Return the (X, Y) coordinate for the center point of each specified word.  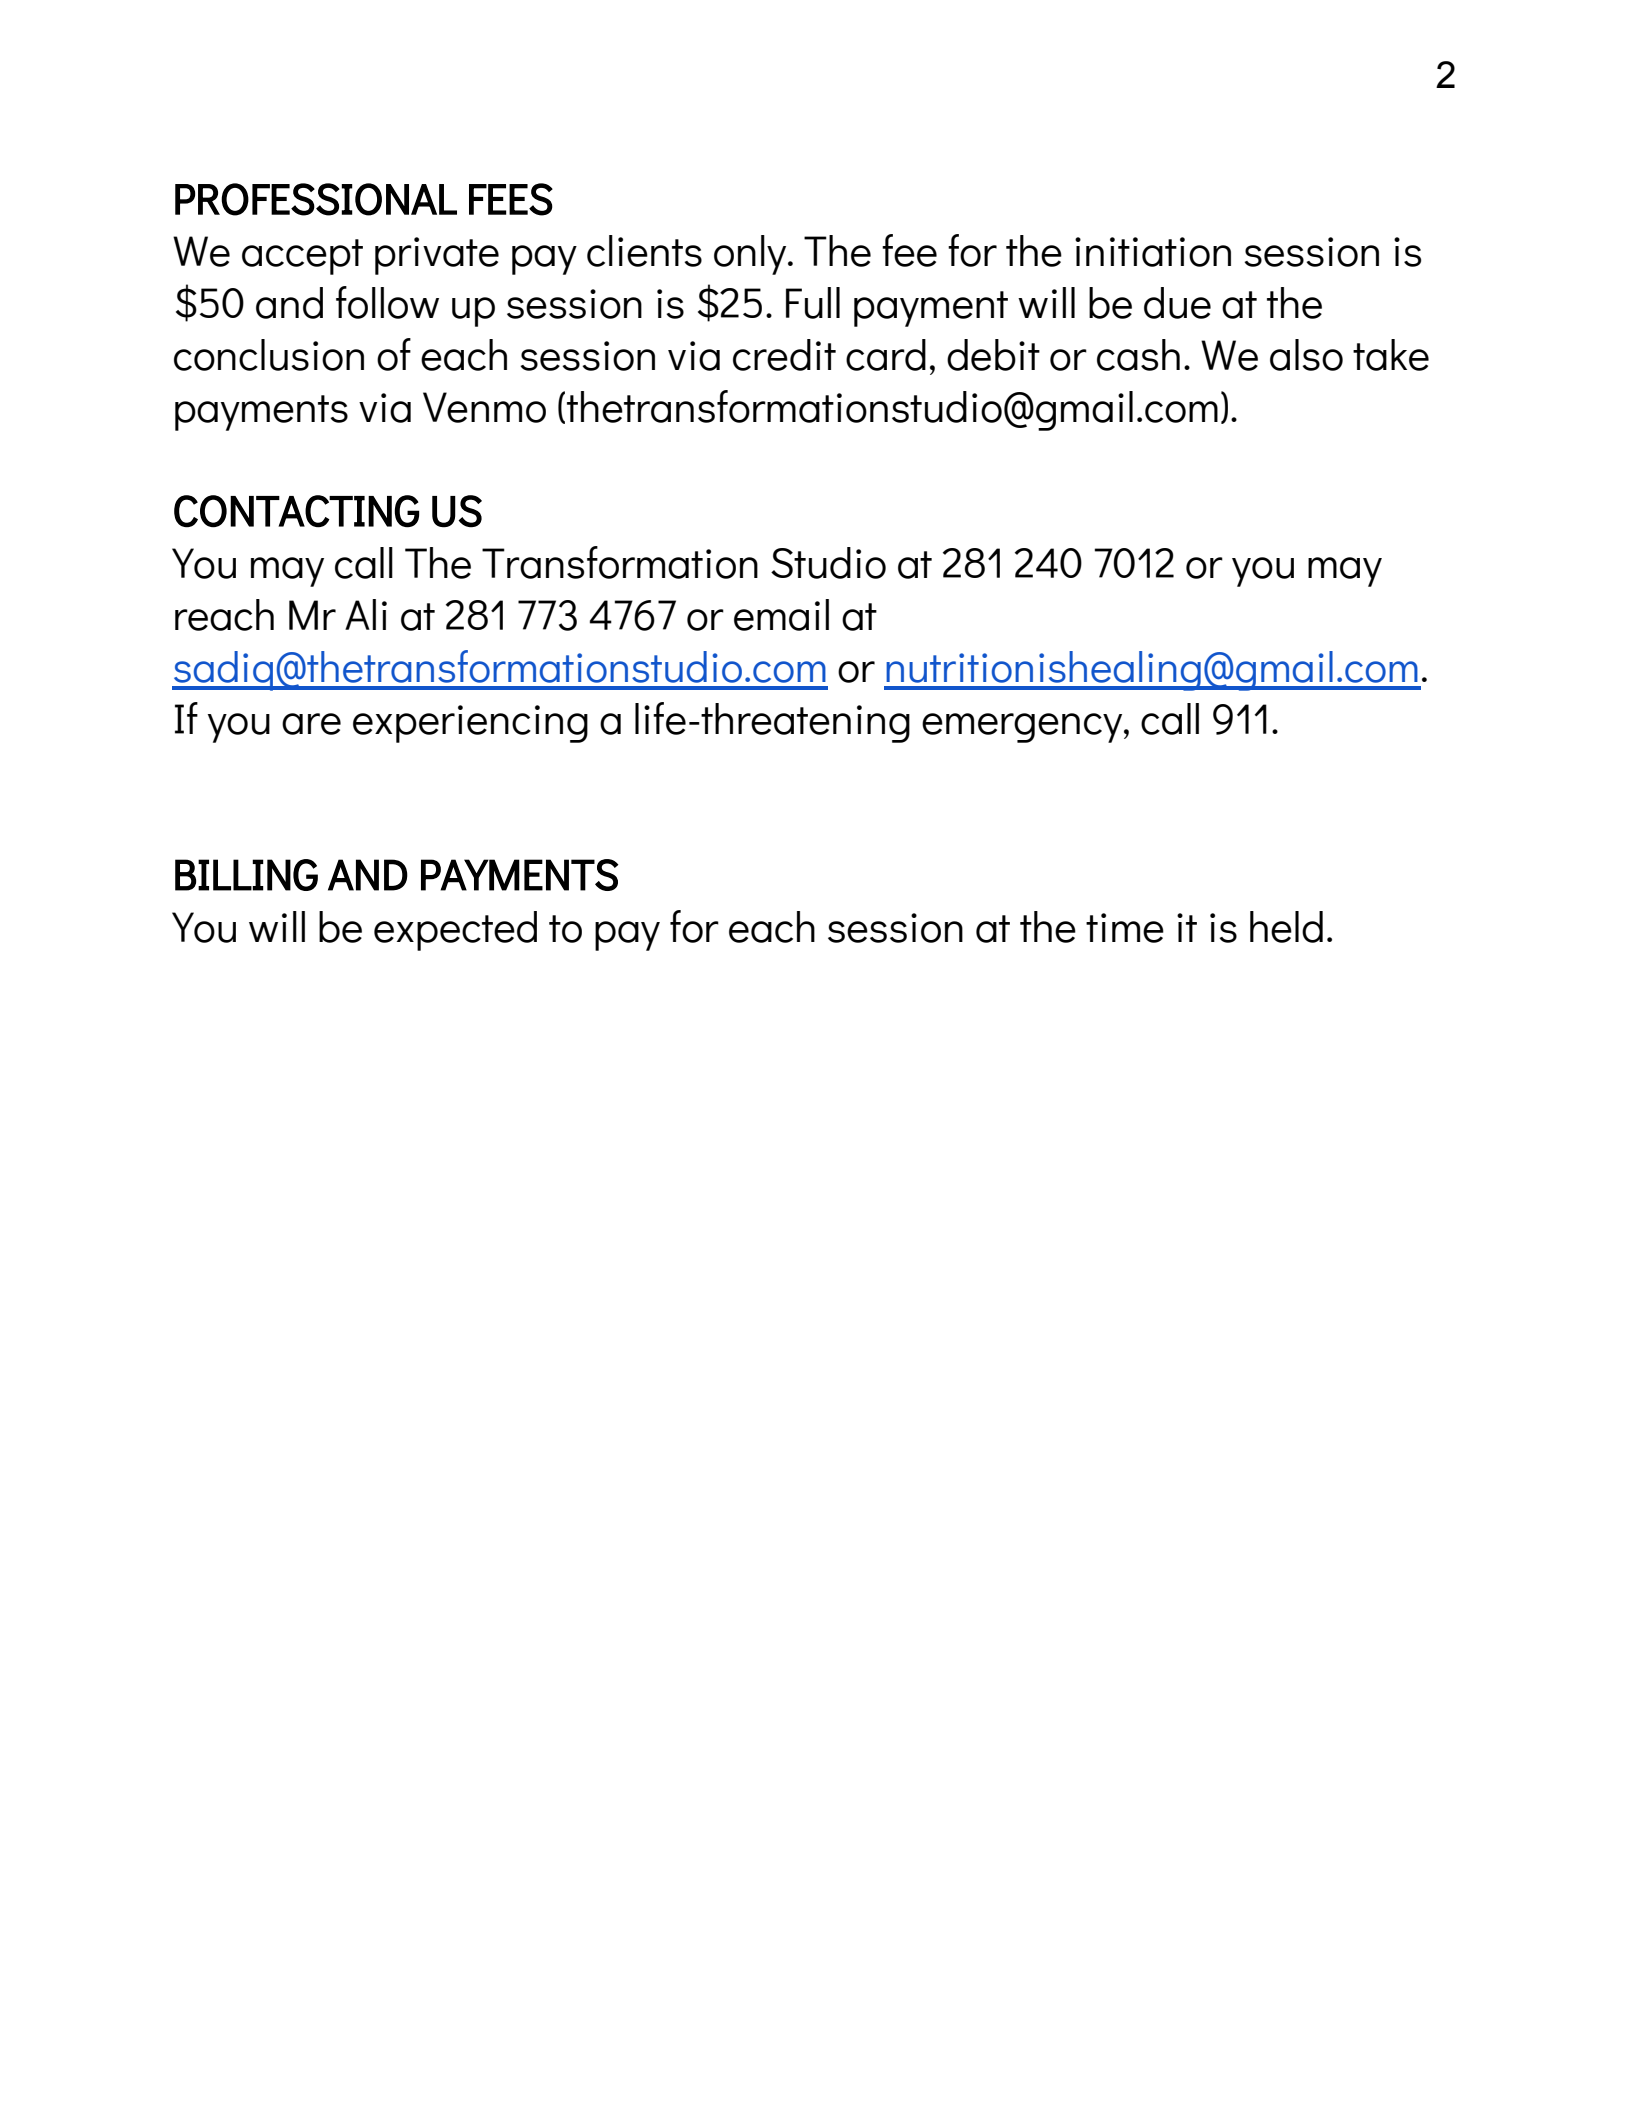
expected (455, 931)
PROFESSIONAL (316, 199)
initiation (1153, 252)
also (1306, 355)
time (1125, 928)
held (1286, 927)
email (781, 615)
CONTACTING (296, 511)
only (751, 255)
